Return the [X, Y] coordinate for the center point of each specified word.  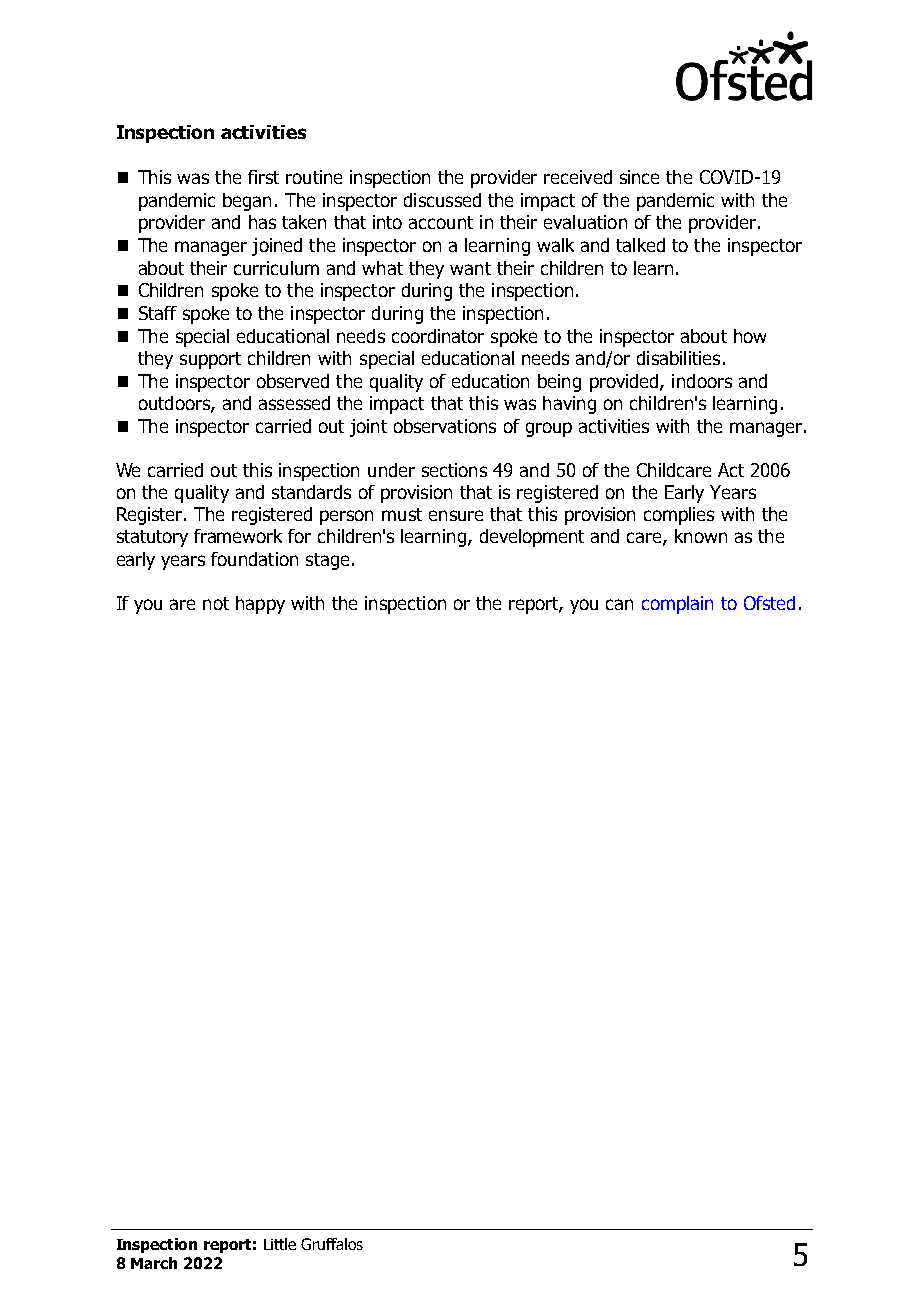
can [619, 604]
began [247, 202]
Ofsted [769, 603]
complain [677, 605]
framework [238, 536]
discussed [442, 200]
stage [327, 561]
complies [679, 516]
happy [260, 605]
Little [280, 1244]
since [639, 177]
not [216, 603]
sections [454, 470]
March [154, 1263]
